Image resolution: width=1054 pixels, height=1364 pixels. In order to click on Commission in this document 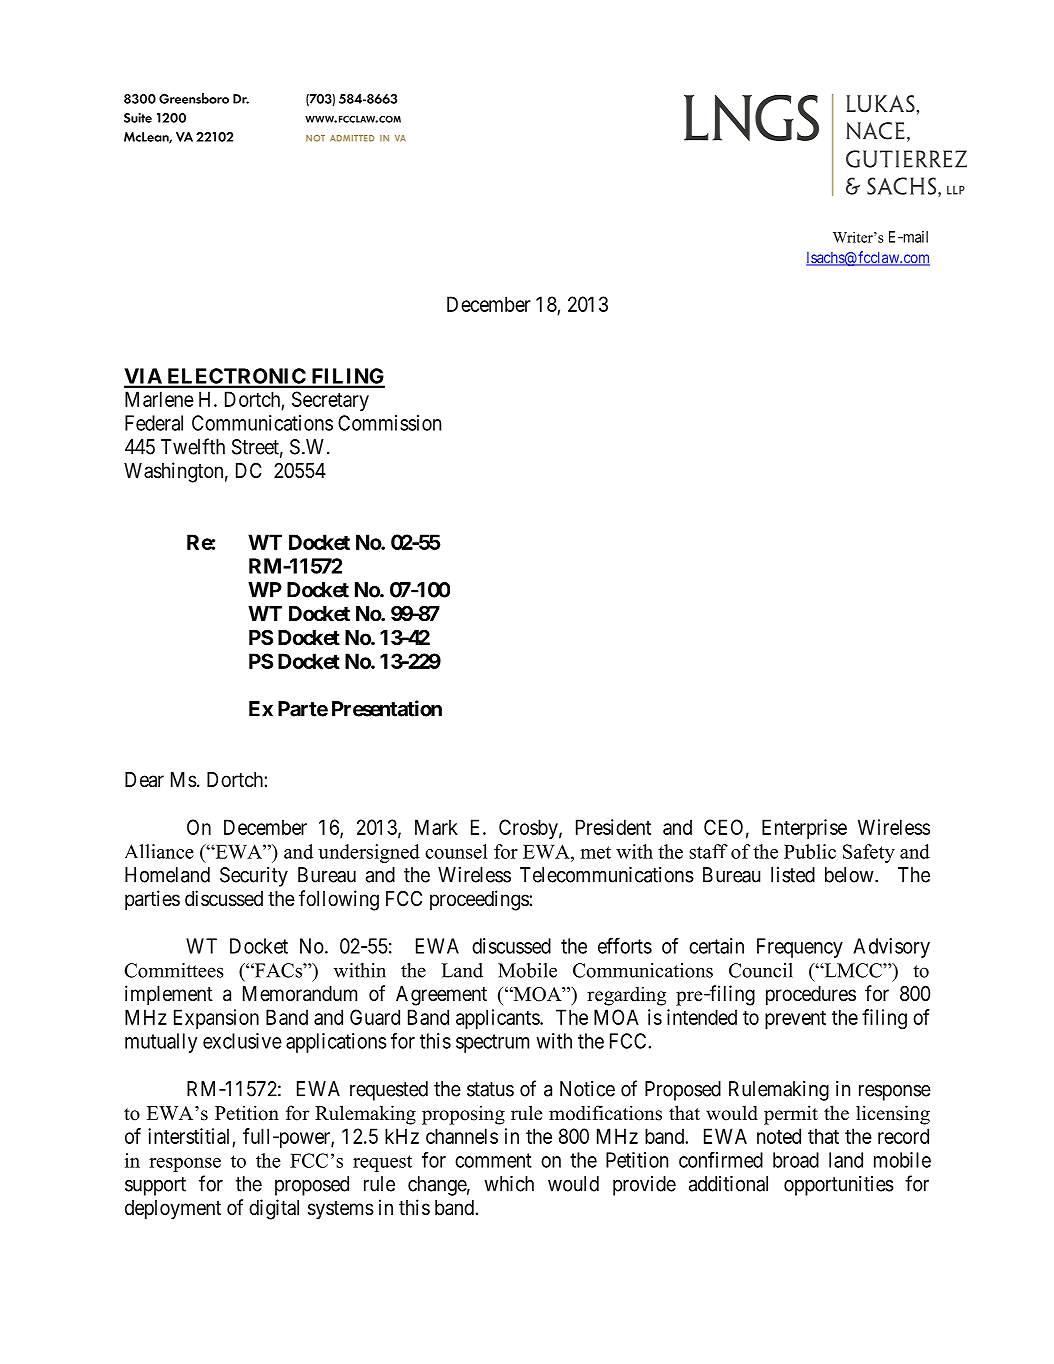, I will do `click(389, 423)`.
